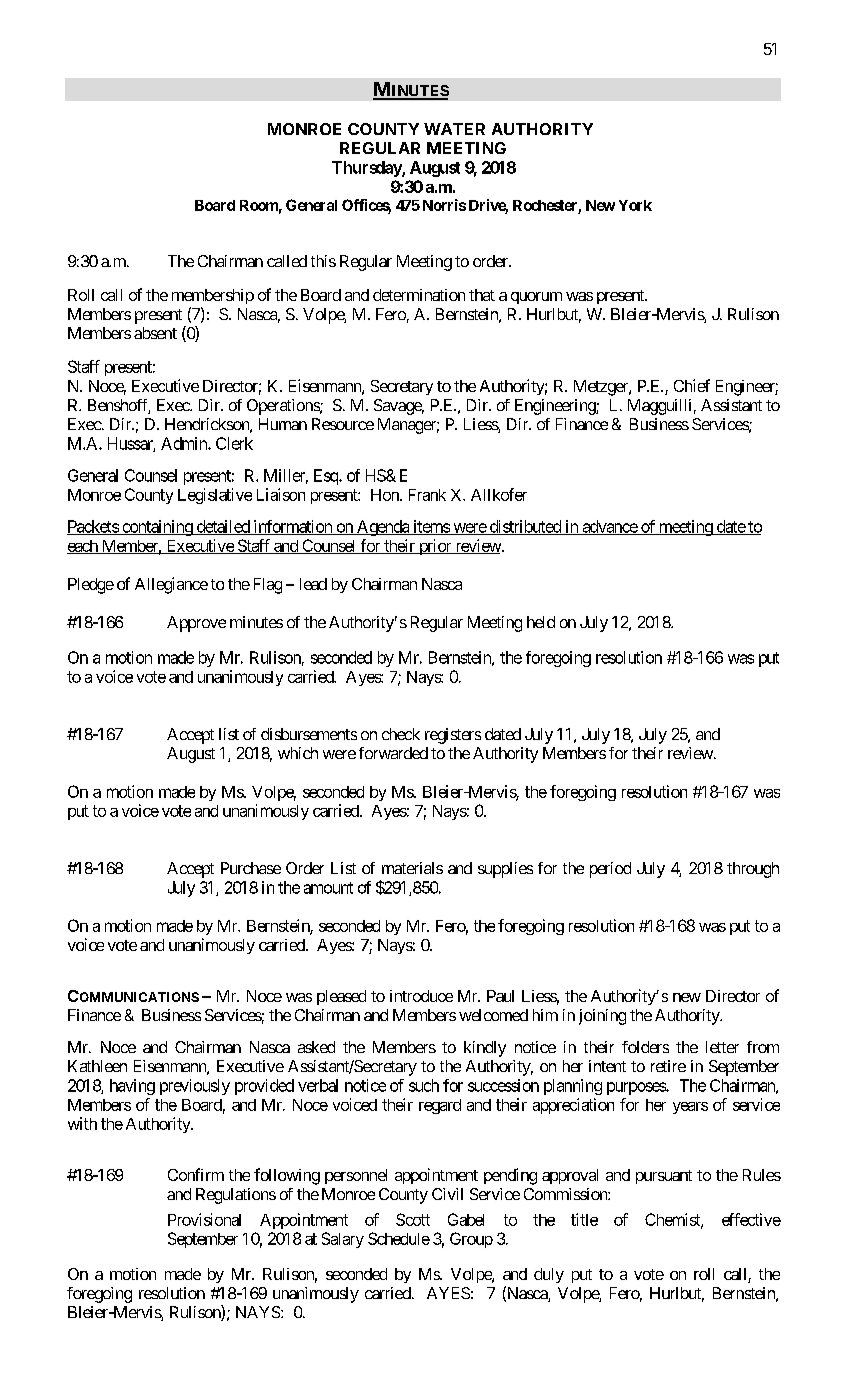 The width and height of the document is (849, 1400). What do you see at coordinates (155, 333) in the document?
I see `absent` at bounding box center [155, 333].
